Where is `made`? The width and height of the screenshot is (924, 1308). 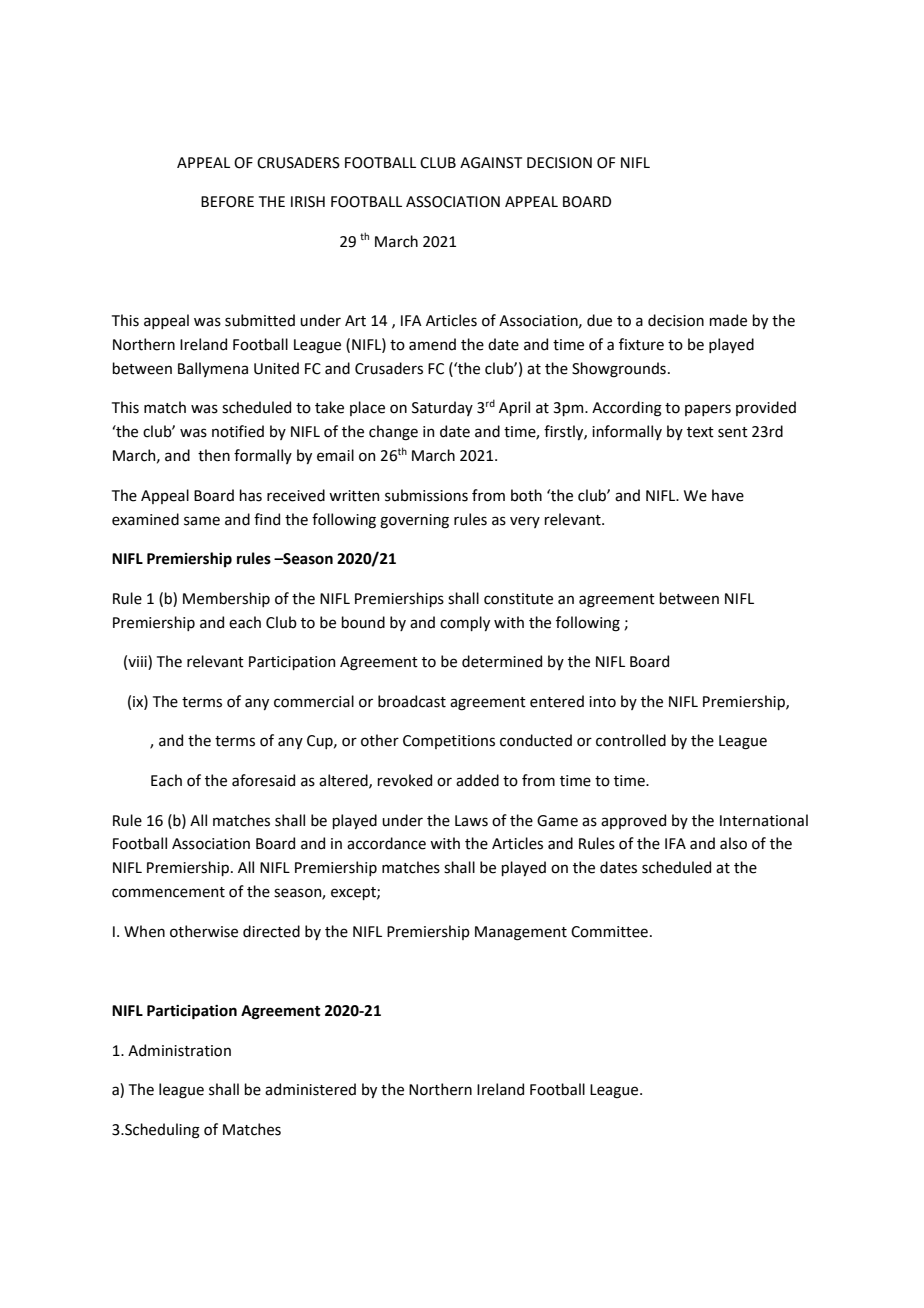
made is located at coordinates (728, 320).
